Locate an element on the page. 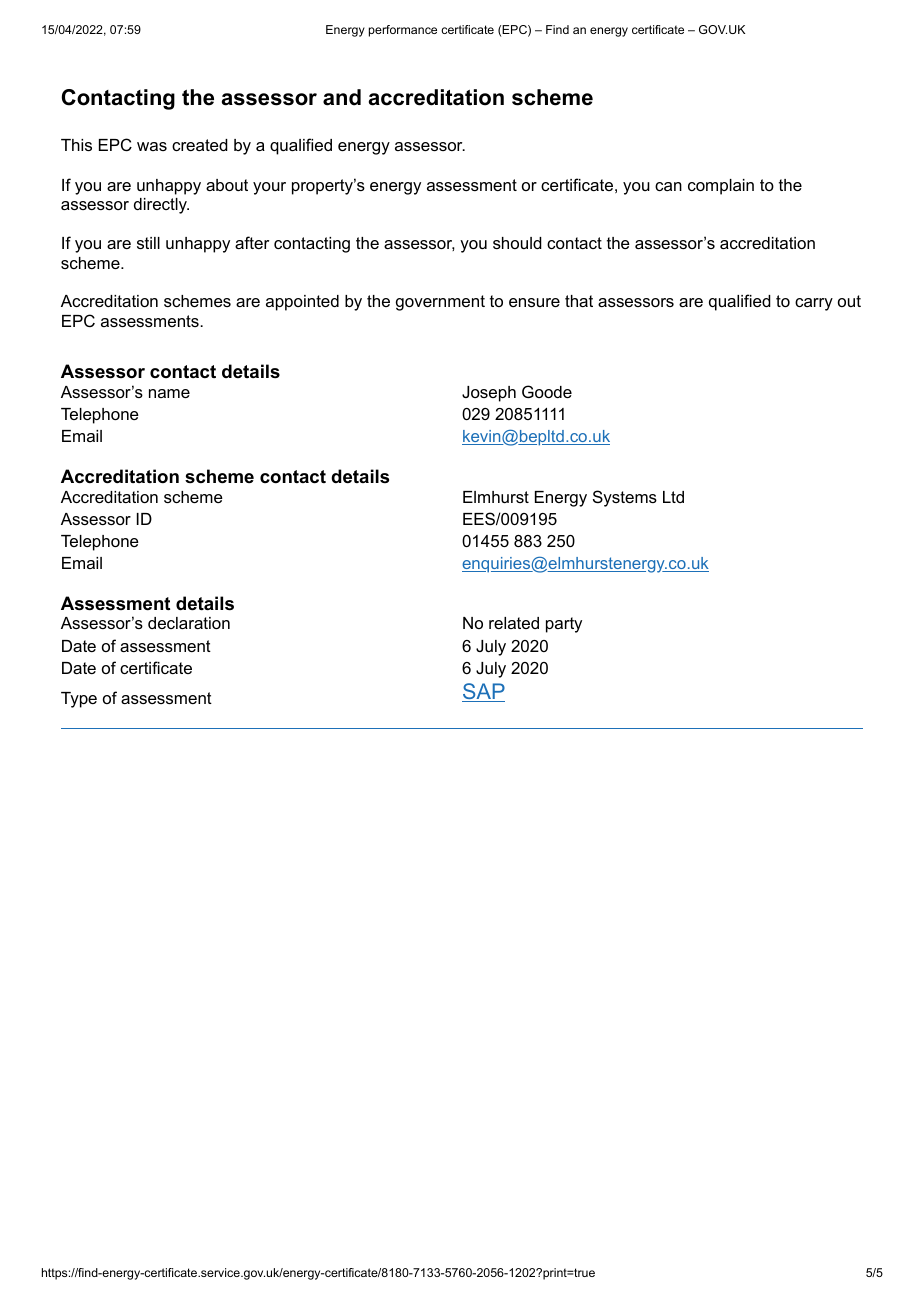  SAP is located at coordinates (483, 692).
